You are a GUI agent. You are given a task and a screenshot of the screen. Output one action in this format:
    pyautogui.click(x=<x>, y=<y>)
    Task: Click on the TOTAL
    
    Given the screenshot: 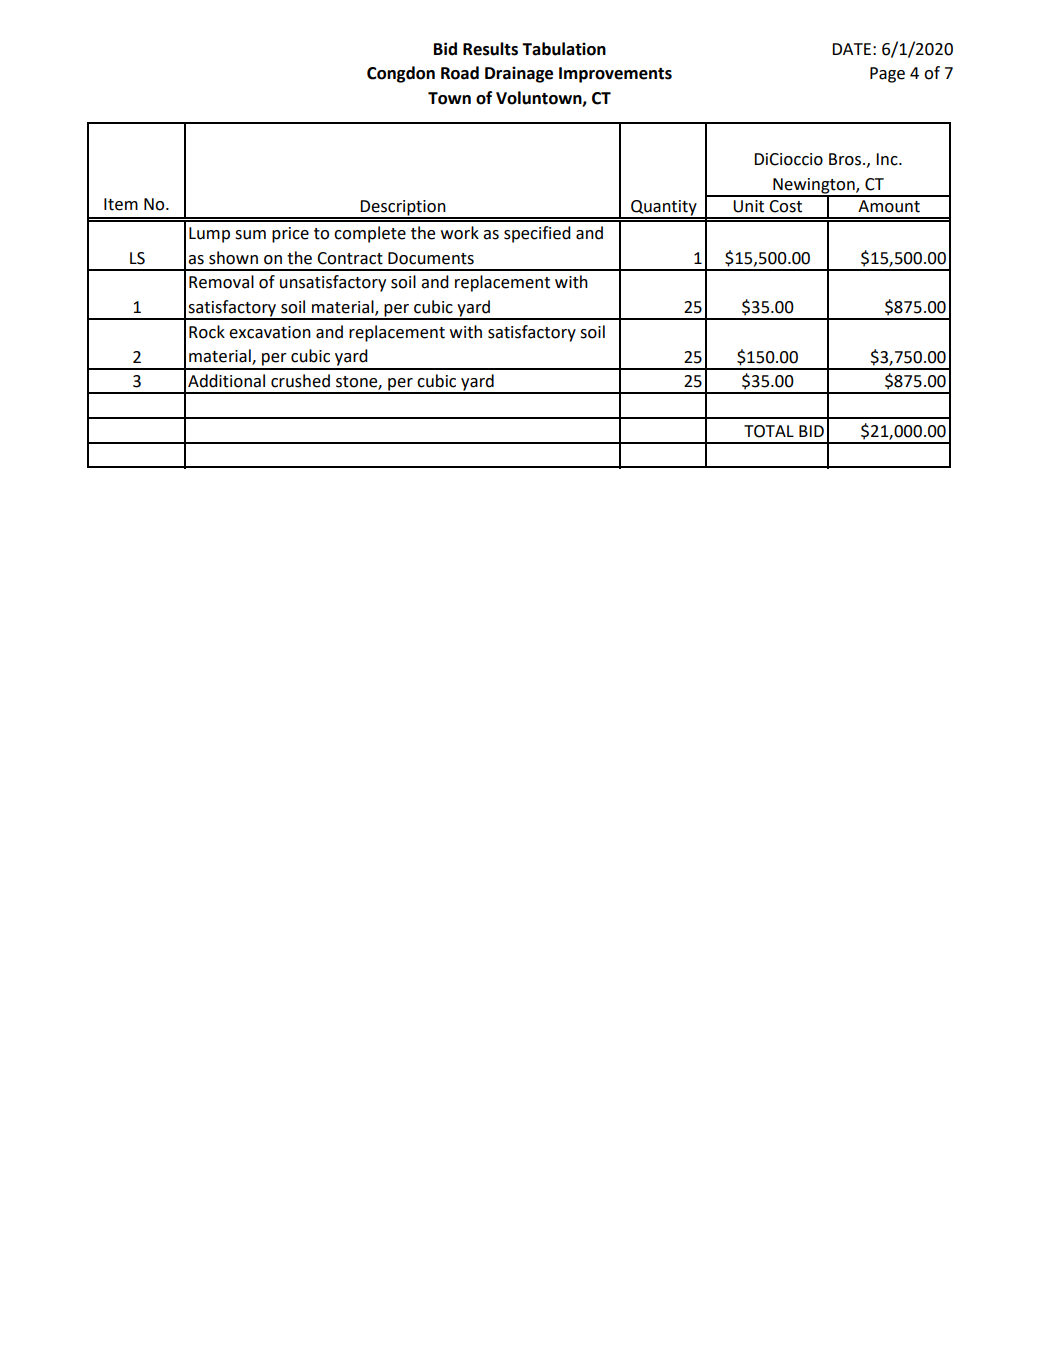 What is the action you would take?
    pyautogui.click(x=769, y=431)
